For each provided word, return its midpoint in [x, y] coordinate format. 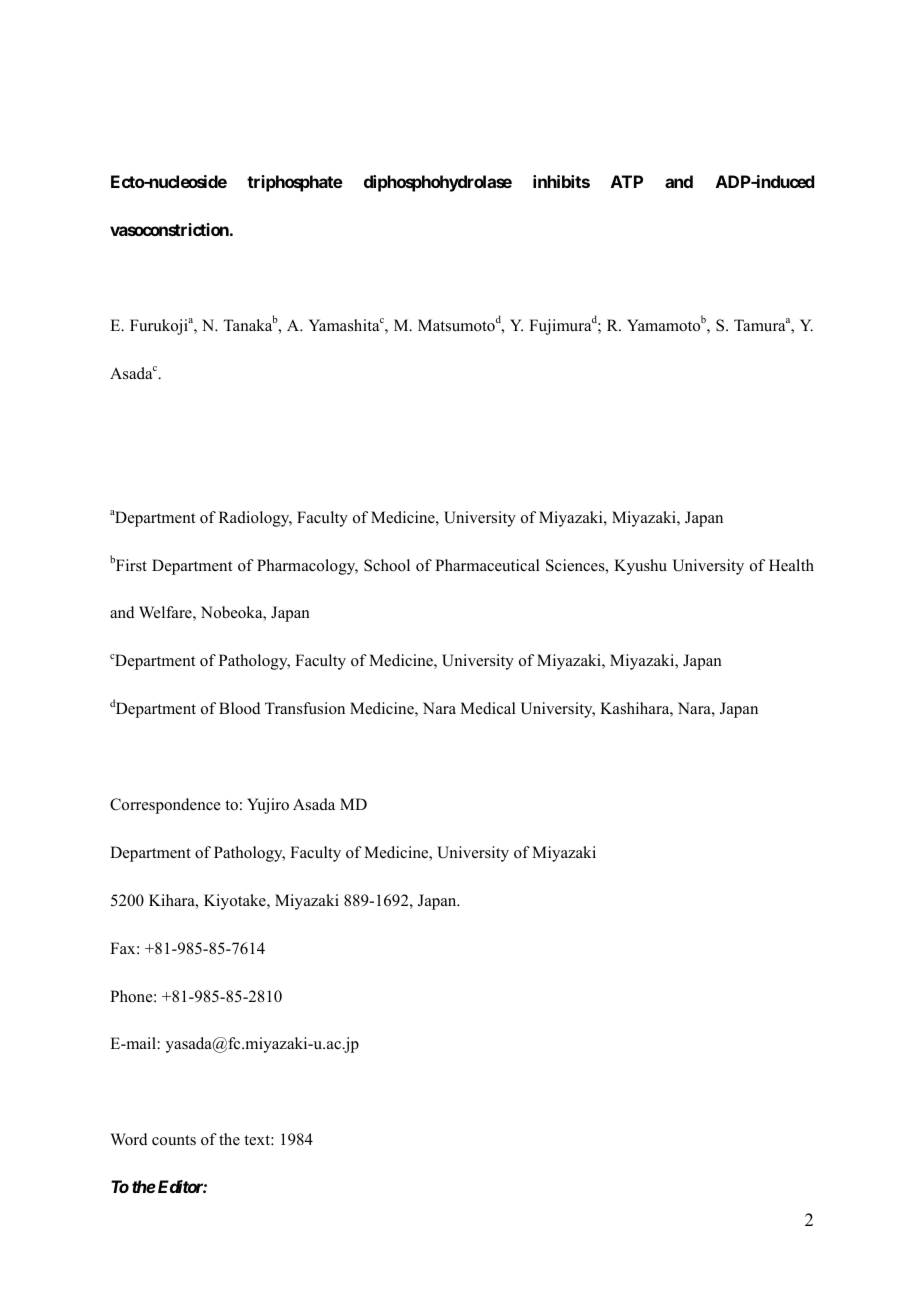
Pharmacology [307, 567]
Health [791, 565]
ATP [627, 181]
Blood [240, 708]
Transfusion [305, 708]
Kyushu [640, 567]
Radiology [255, 519]
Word [129, 1139]
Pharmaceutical [487, 565]
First [130, 564]
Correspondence [165, 806]
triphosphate [295, 183]
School [387, 565]
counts [174, 1140]
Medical [488, 708]
